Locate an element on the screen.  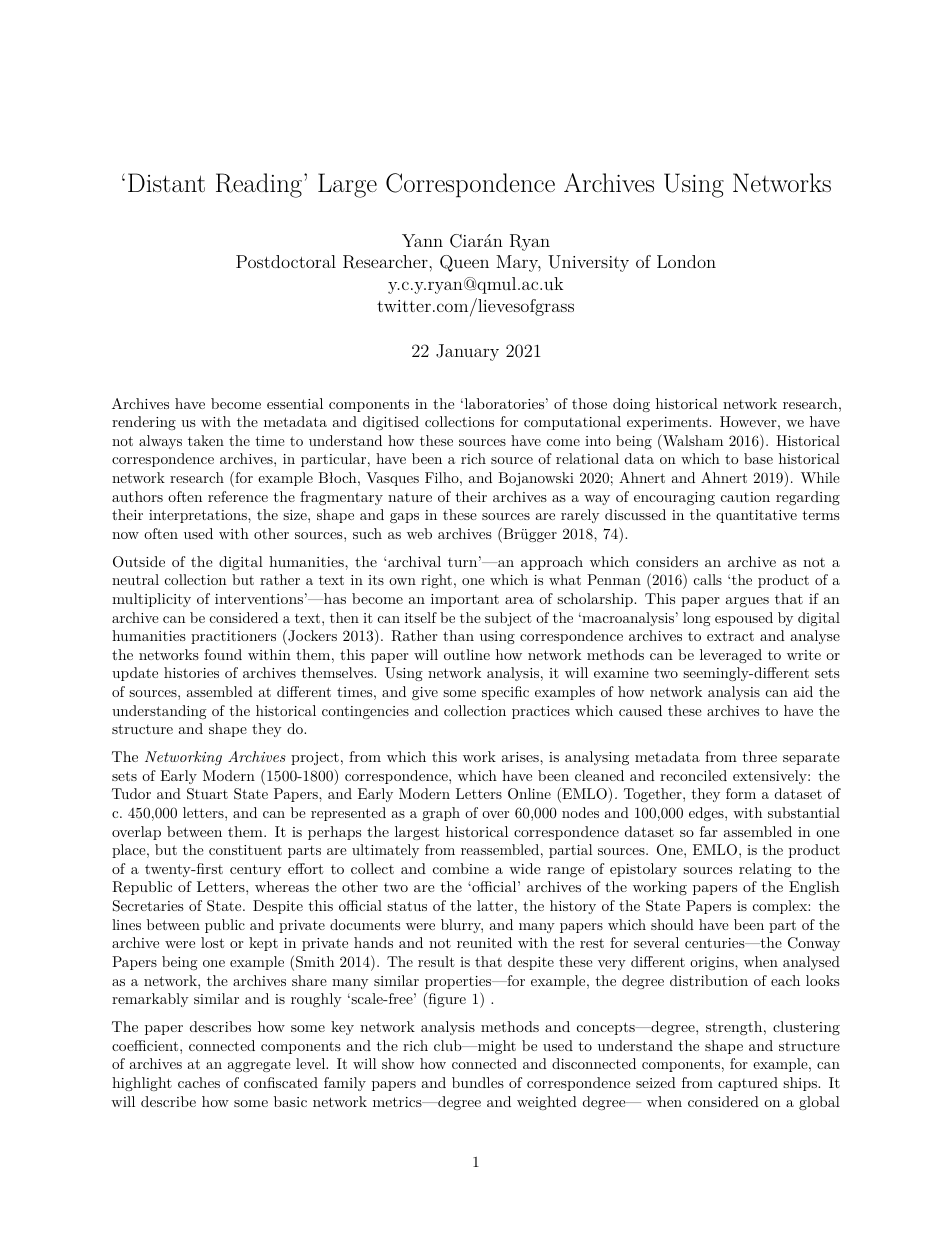
caution is located at coordinates (745, 497).
